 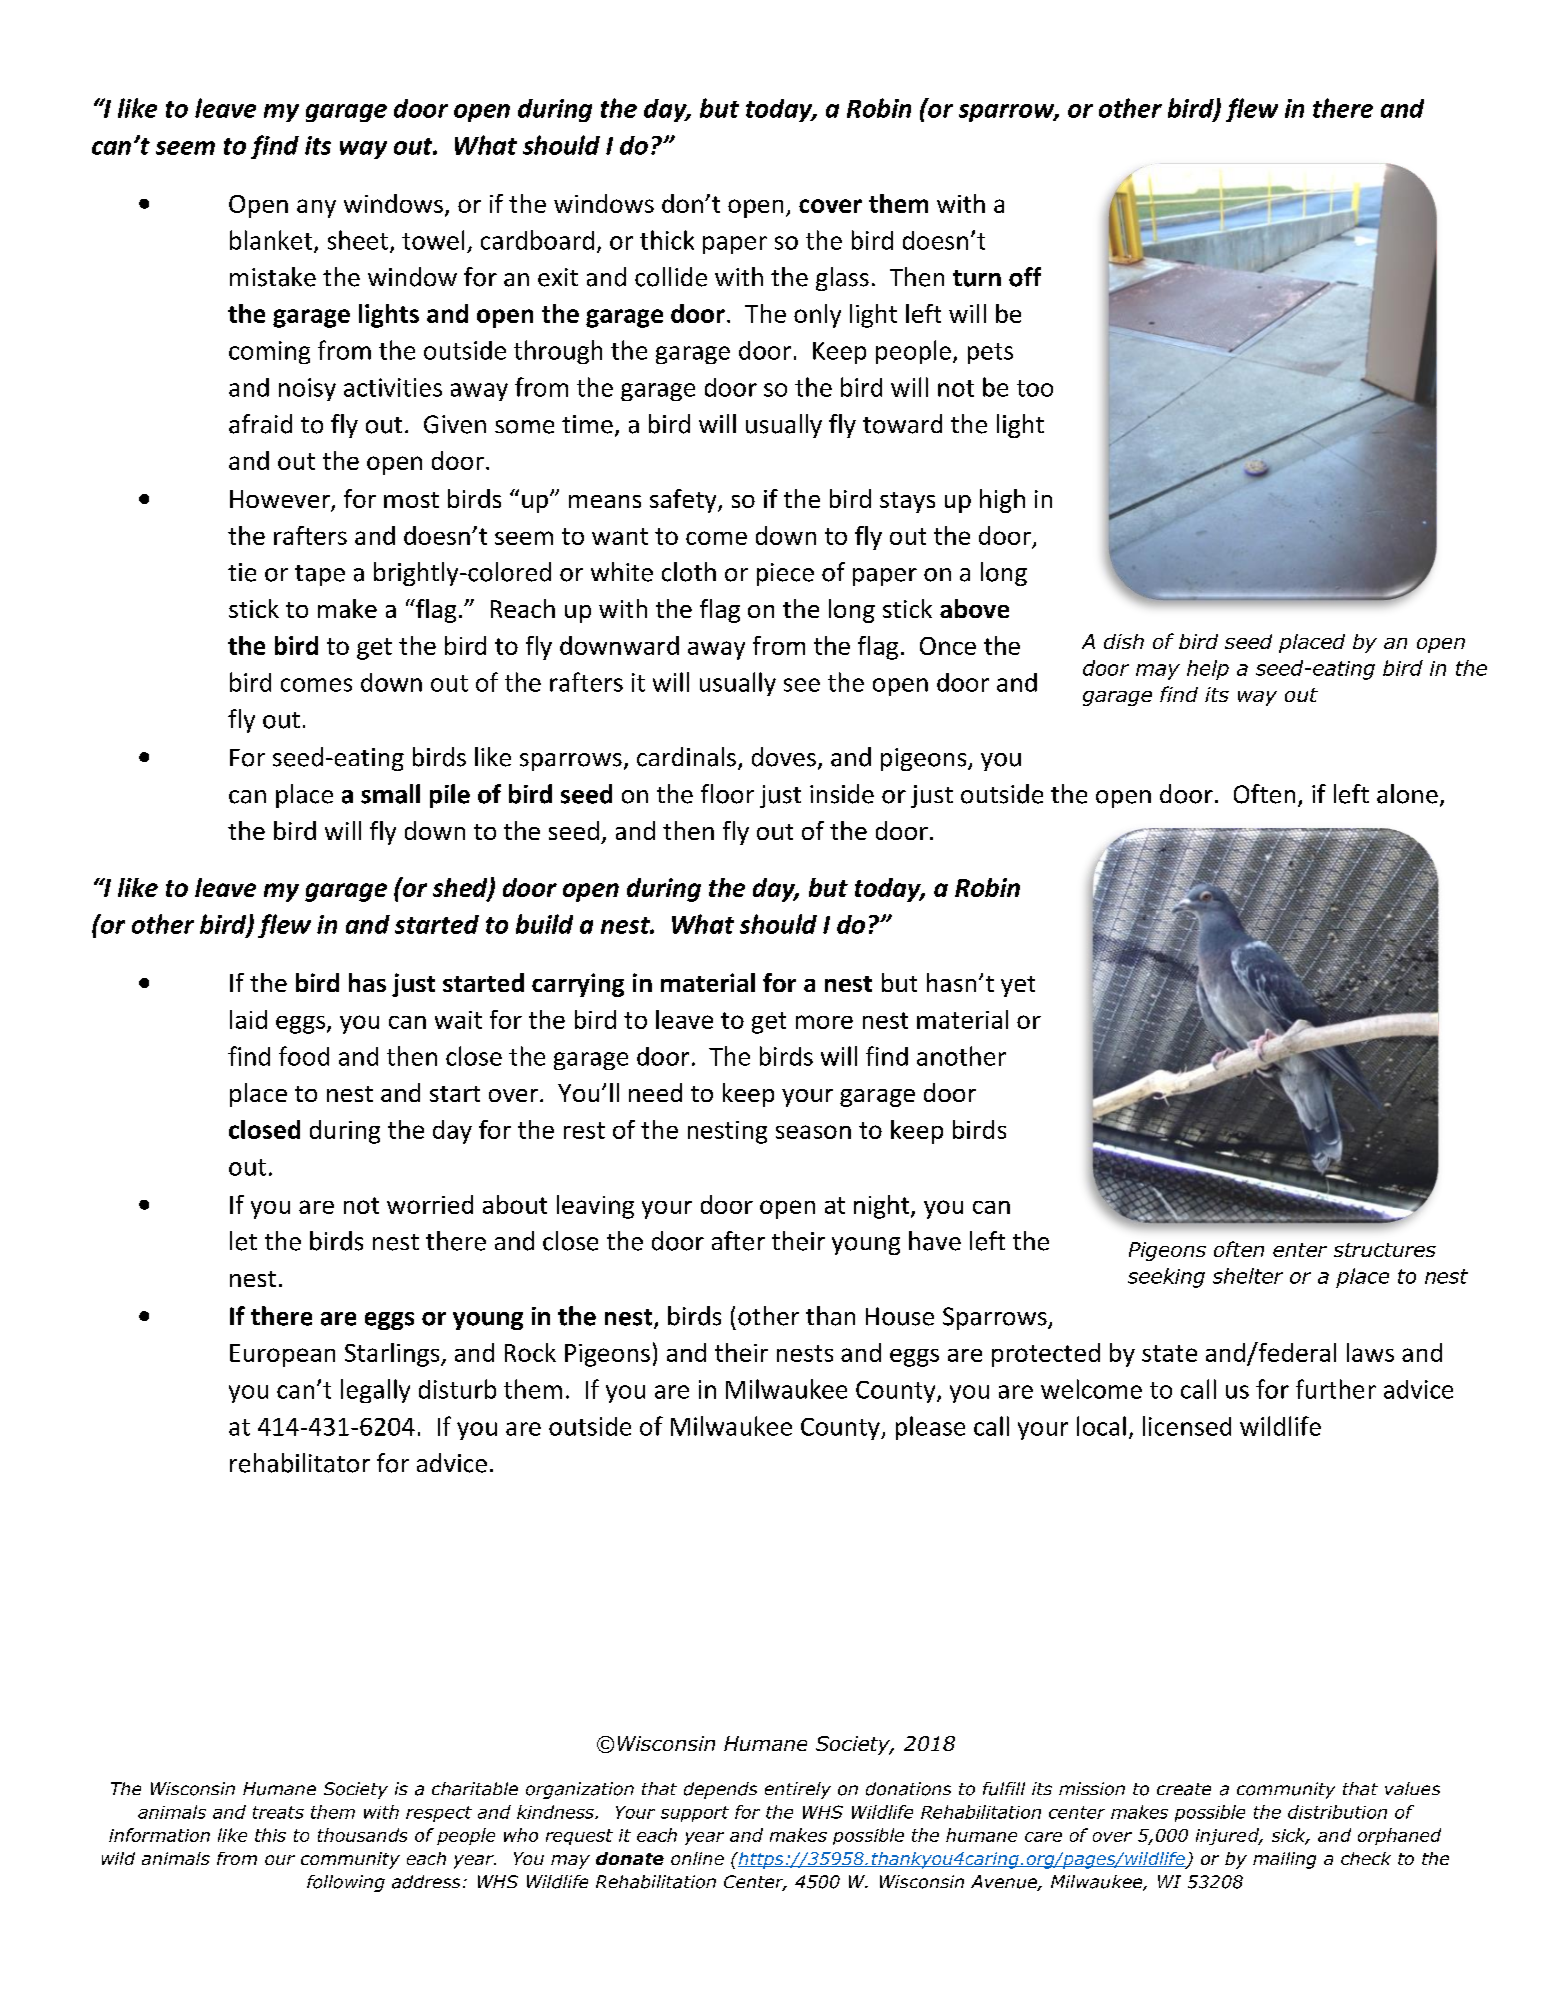 I want to click on glass, so click(x=842, y=279).
